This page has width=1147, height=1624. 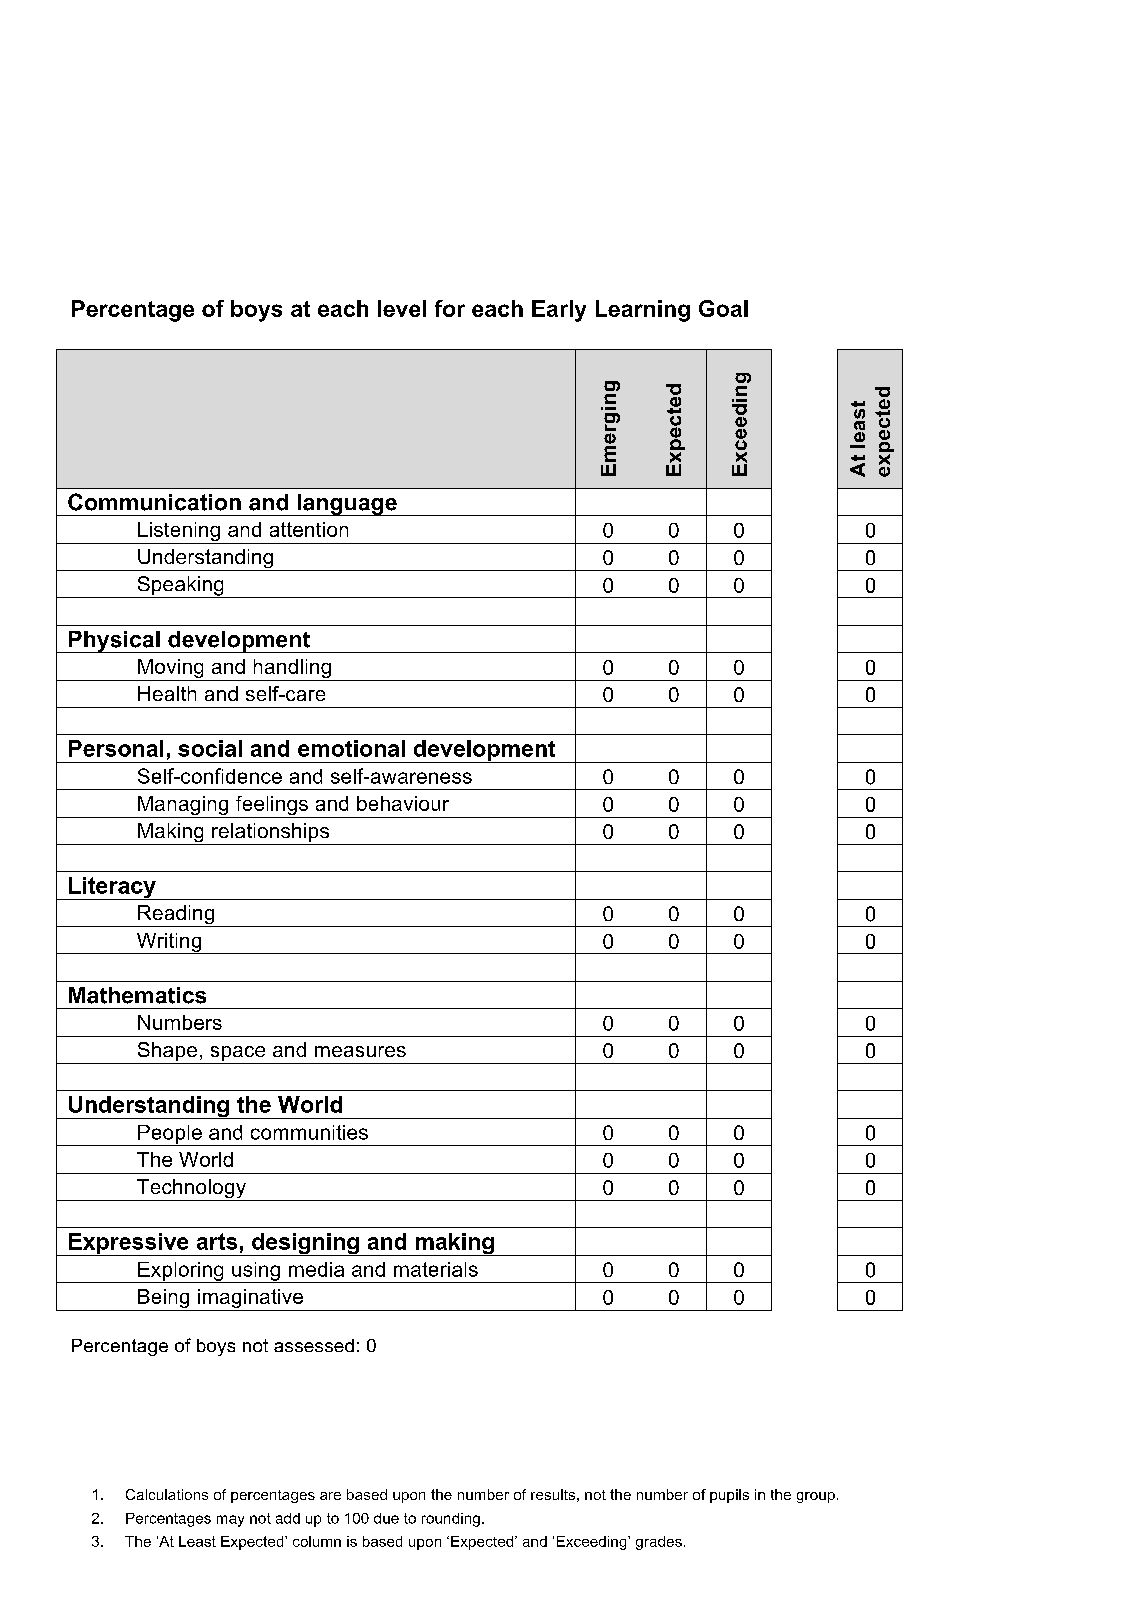 I want to click on rounding, so click(x=451, y=1520).
